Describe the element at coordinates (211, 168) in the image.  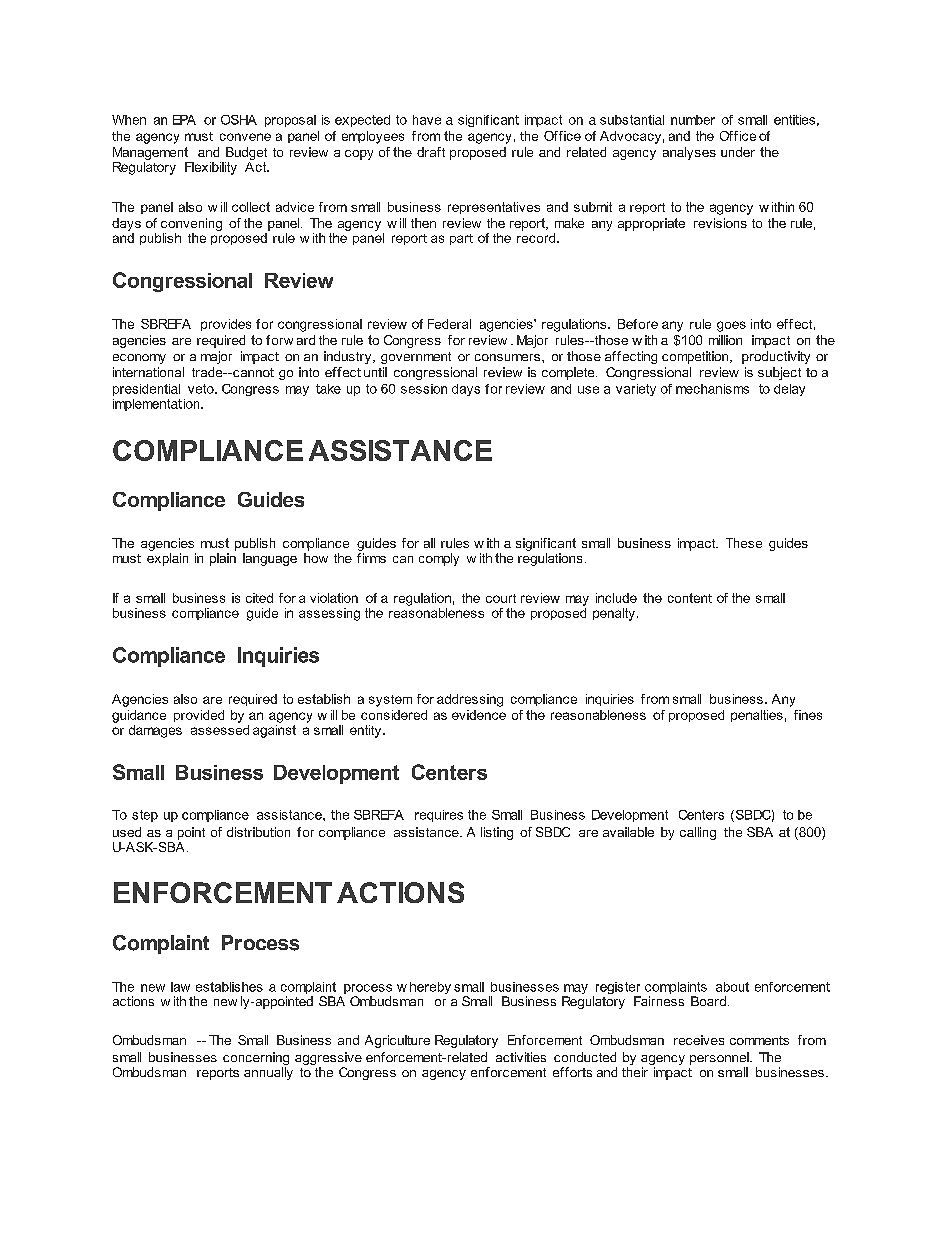
I see `Flexibility` at that location.
